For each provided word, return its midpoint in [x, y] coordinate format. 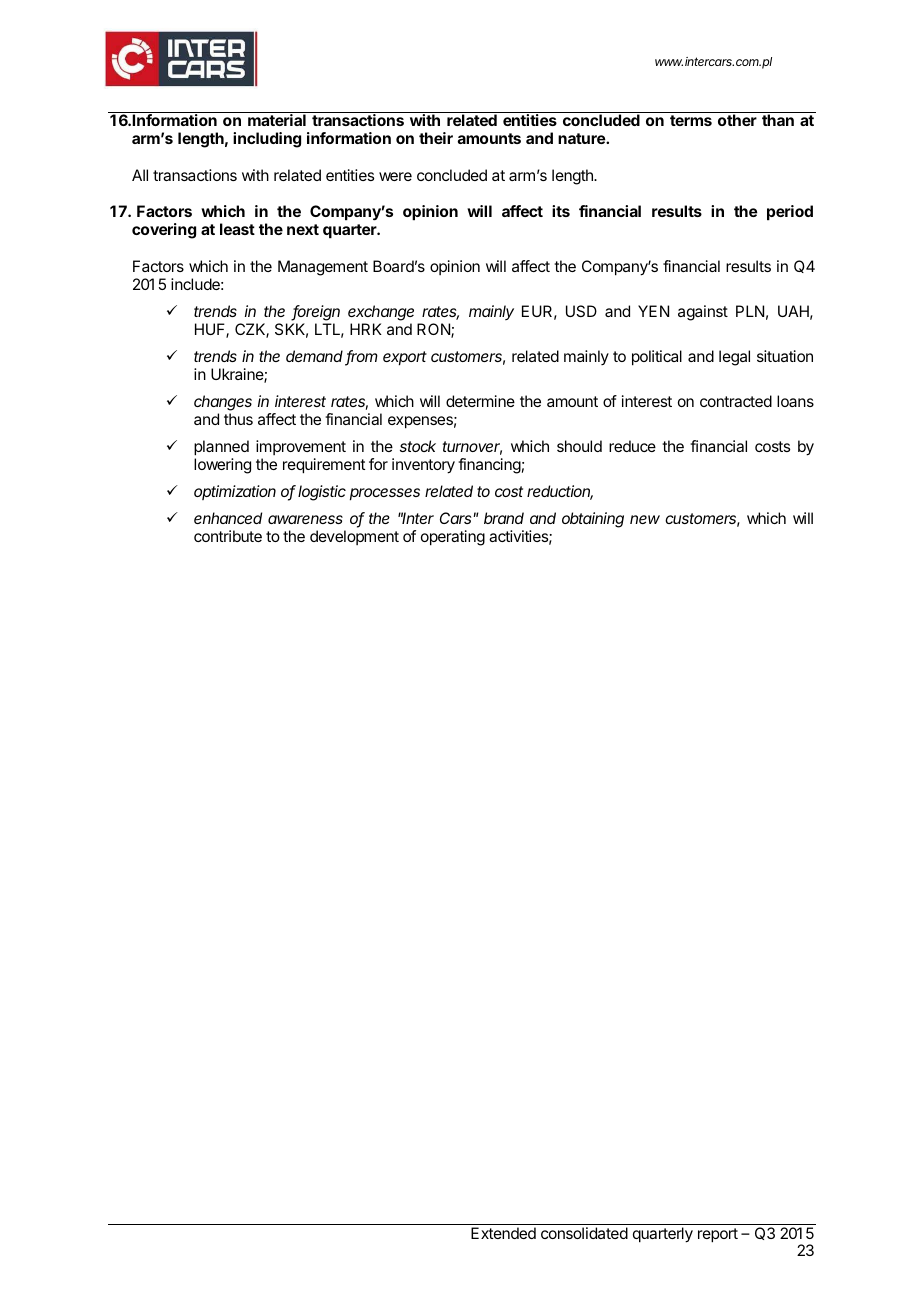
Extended [503, 1233]
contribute [228, 536]
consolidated [584, 1233]
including [267, 140]
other [737, 120]
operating [453, 538]
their [436, 138]
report [718, 1235]
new [645, 519]
